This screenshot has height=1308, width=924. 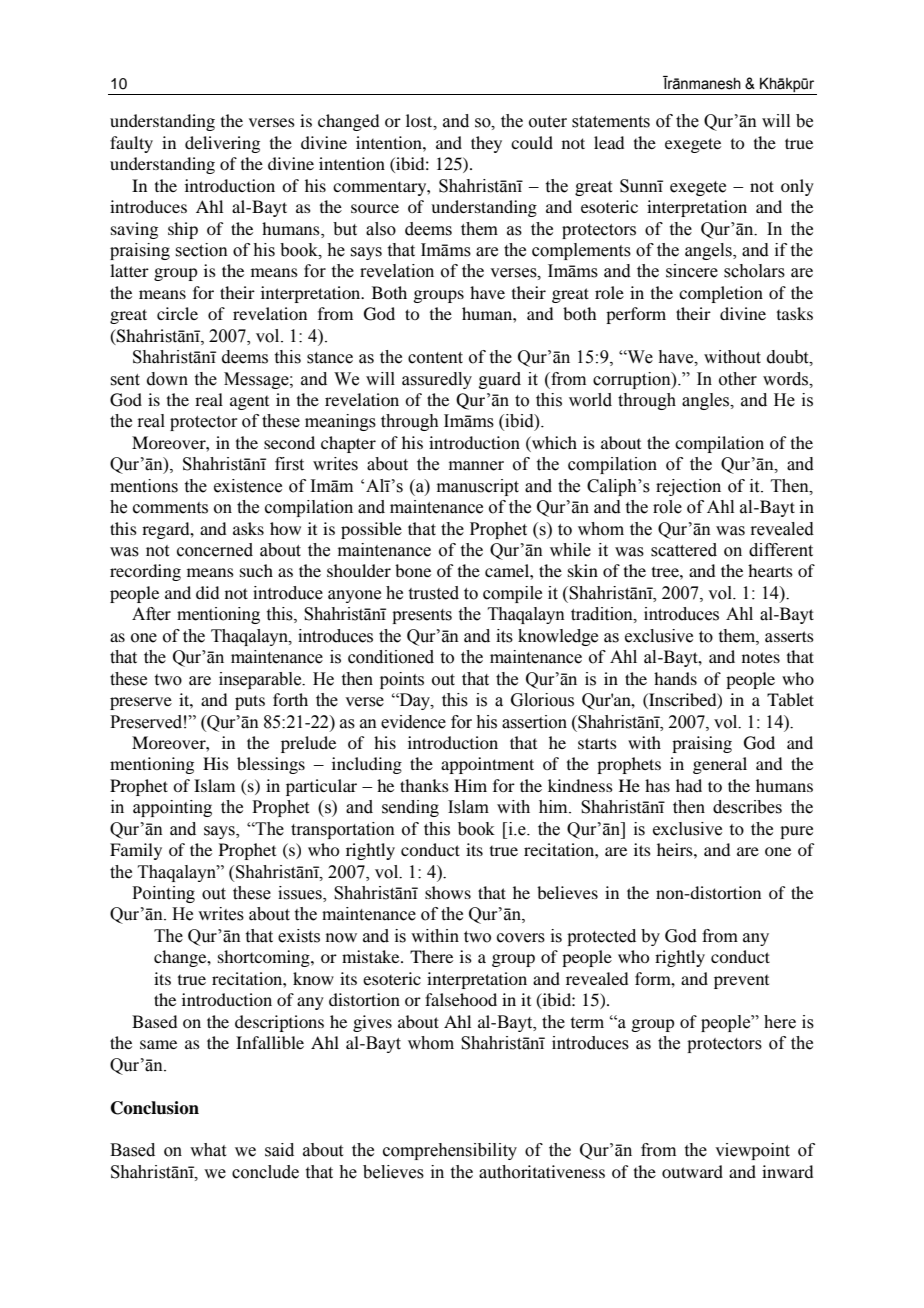 What do you see at coordinates (261, 680) in the screenshot?
I see `inseparable` at bounding box center [261, 680].
